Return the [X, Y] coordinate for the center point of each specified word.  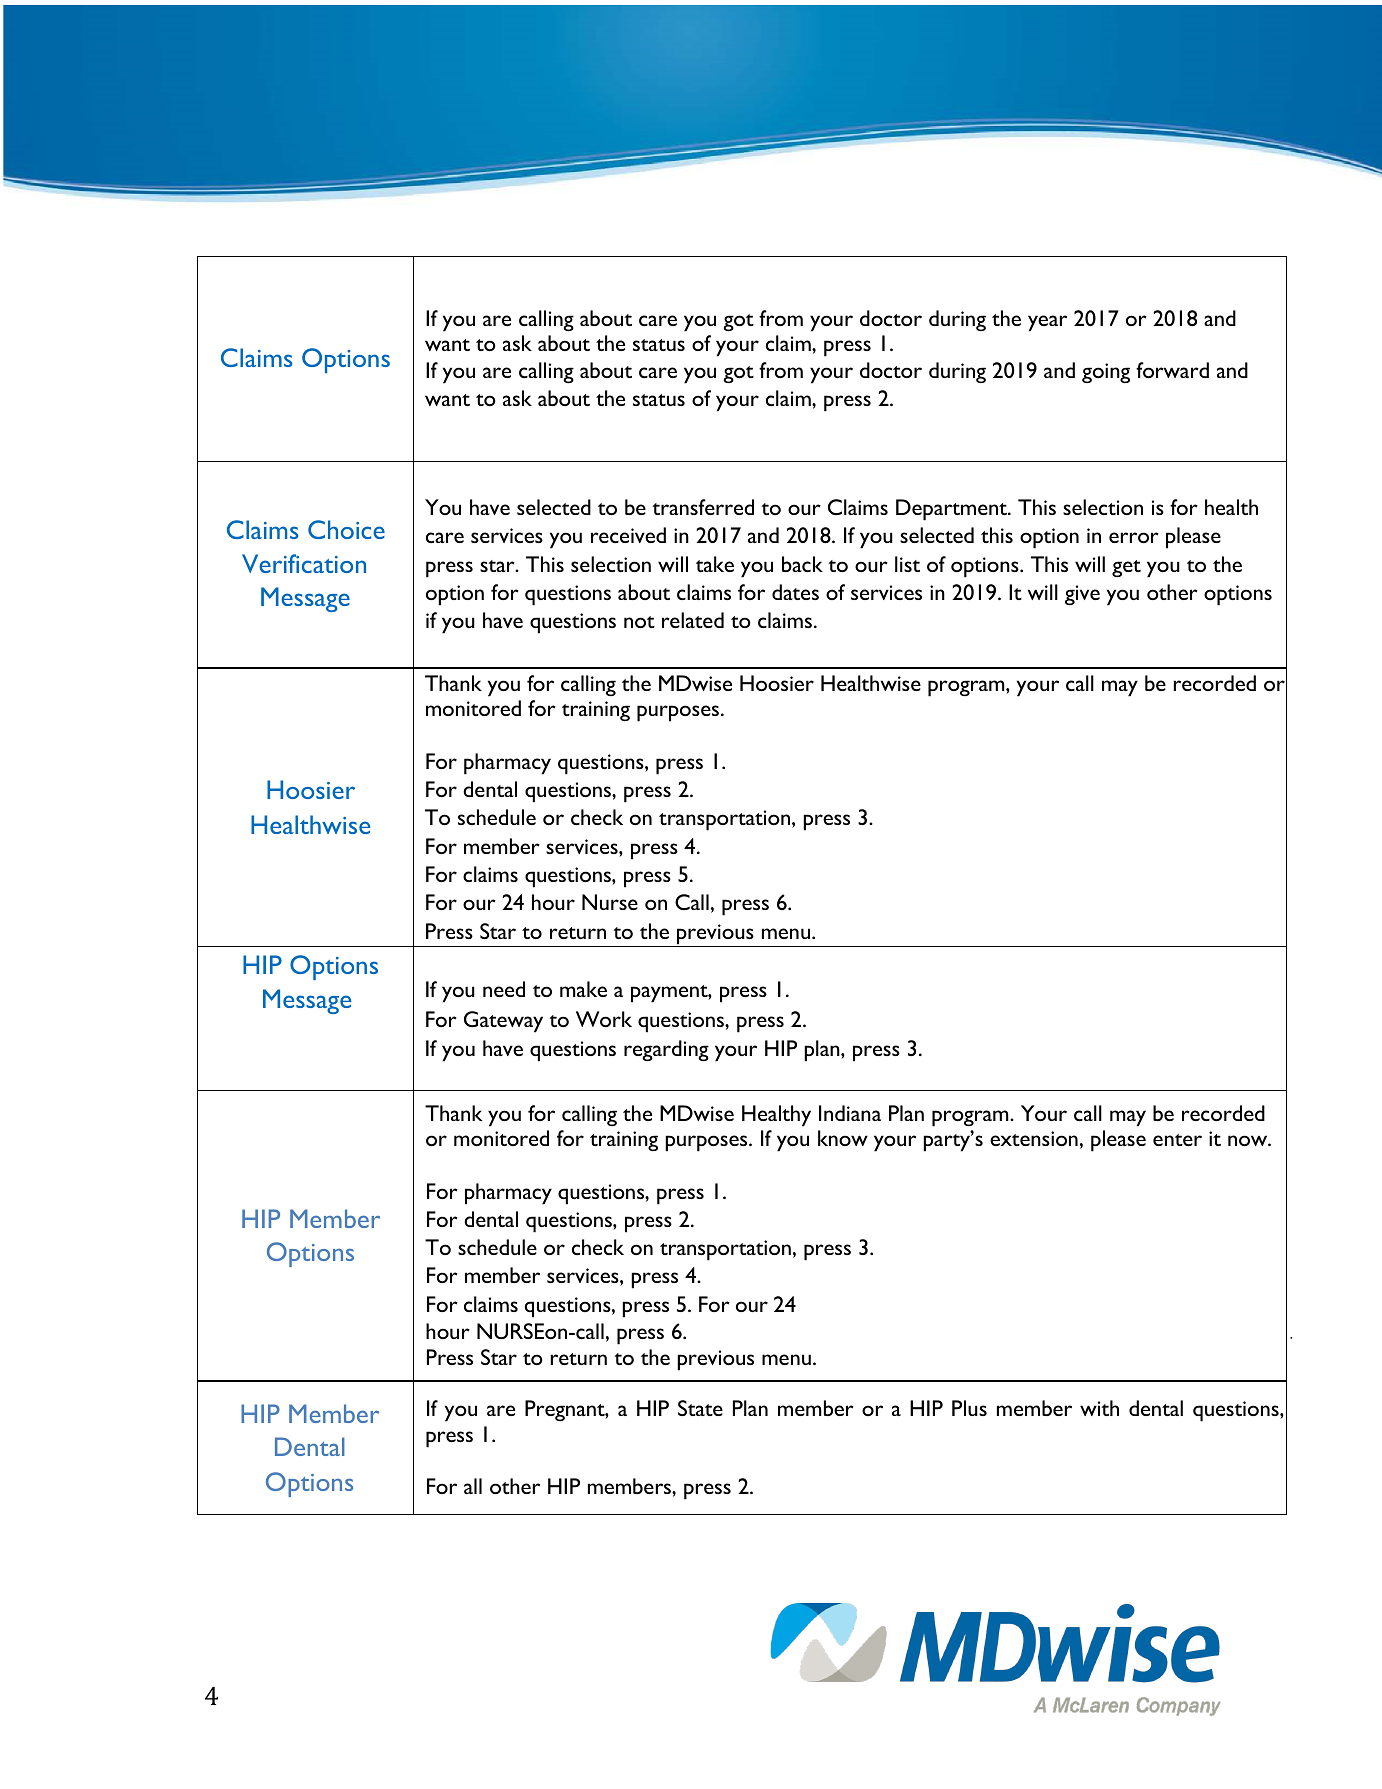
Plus [969, 1408]
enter [1177, 1140]
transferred [703, 507]
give [1082, 595]
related [693, 620]
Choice [346, 529]
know [843, 1138]
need [504, 989]
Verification [304, 563]
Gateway [503, 1022]
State [700, 1408]
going [1106, 373]
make [583, 989]
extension [1034, 1138]
